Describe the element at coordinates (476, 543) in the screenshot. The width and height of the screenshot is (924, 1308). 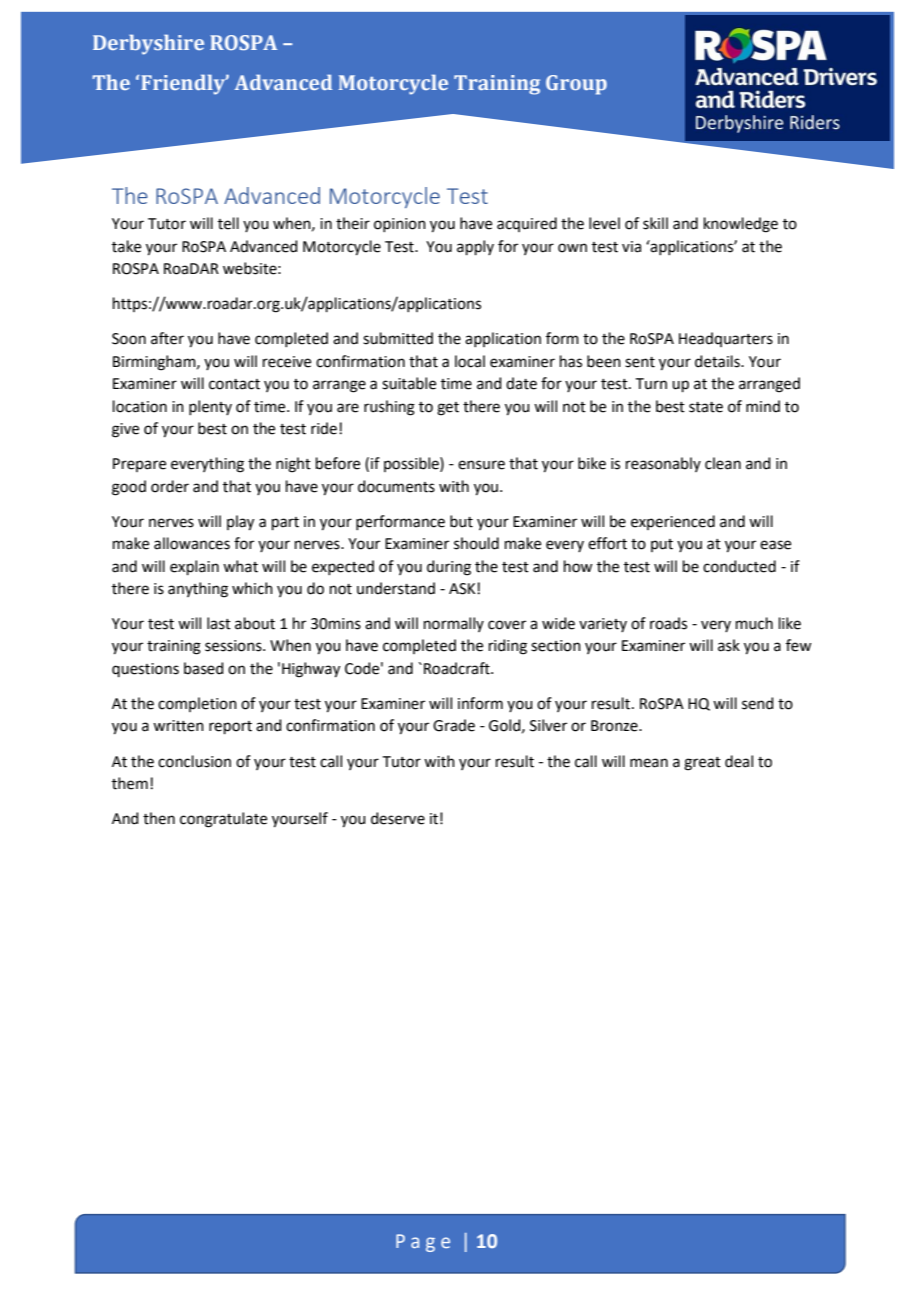
I see `should` at that location.
